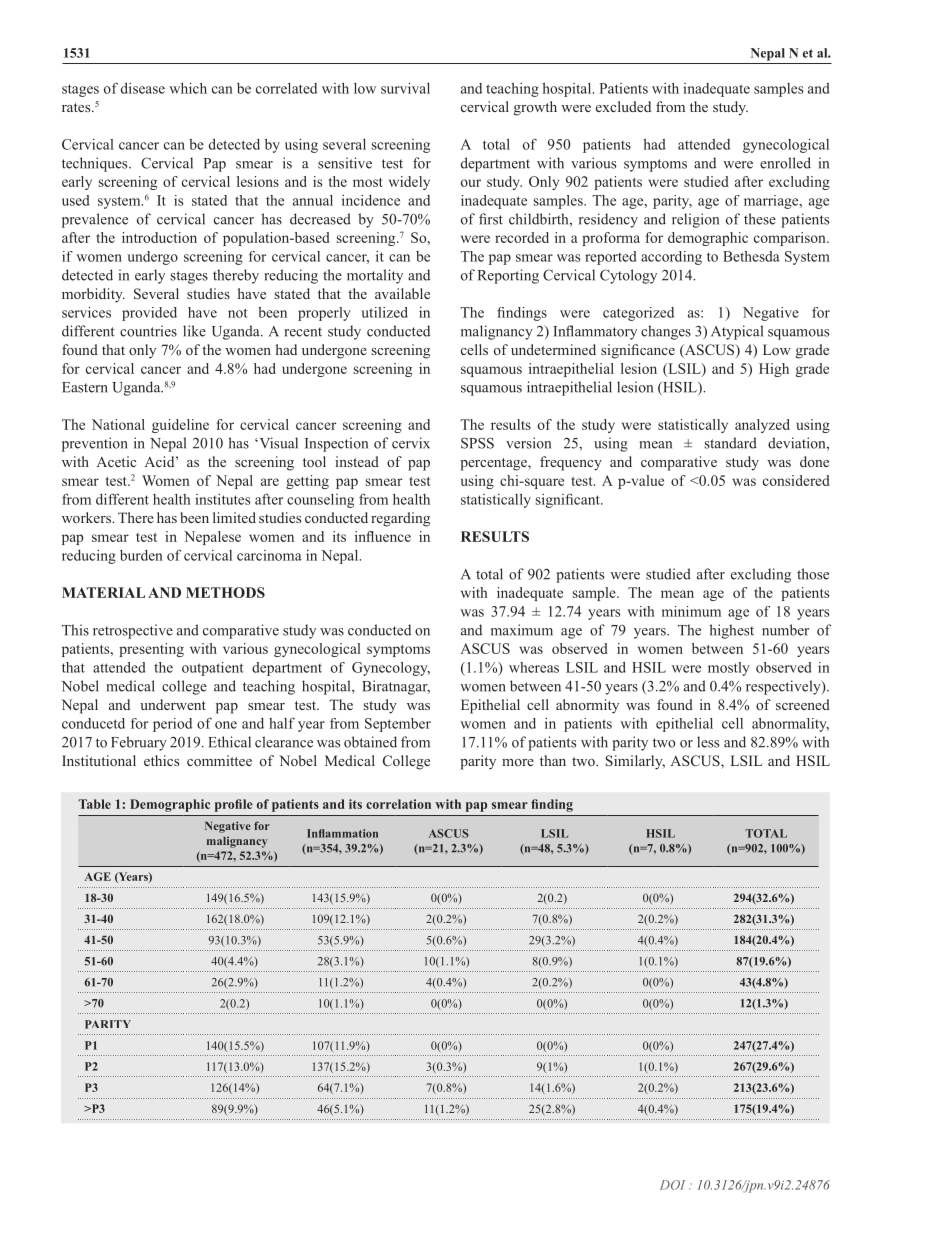  Describe the element at coordinates (522, 630) in the document. I see `maximum` at that location.
